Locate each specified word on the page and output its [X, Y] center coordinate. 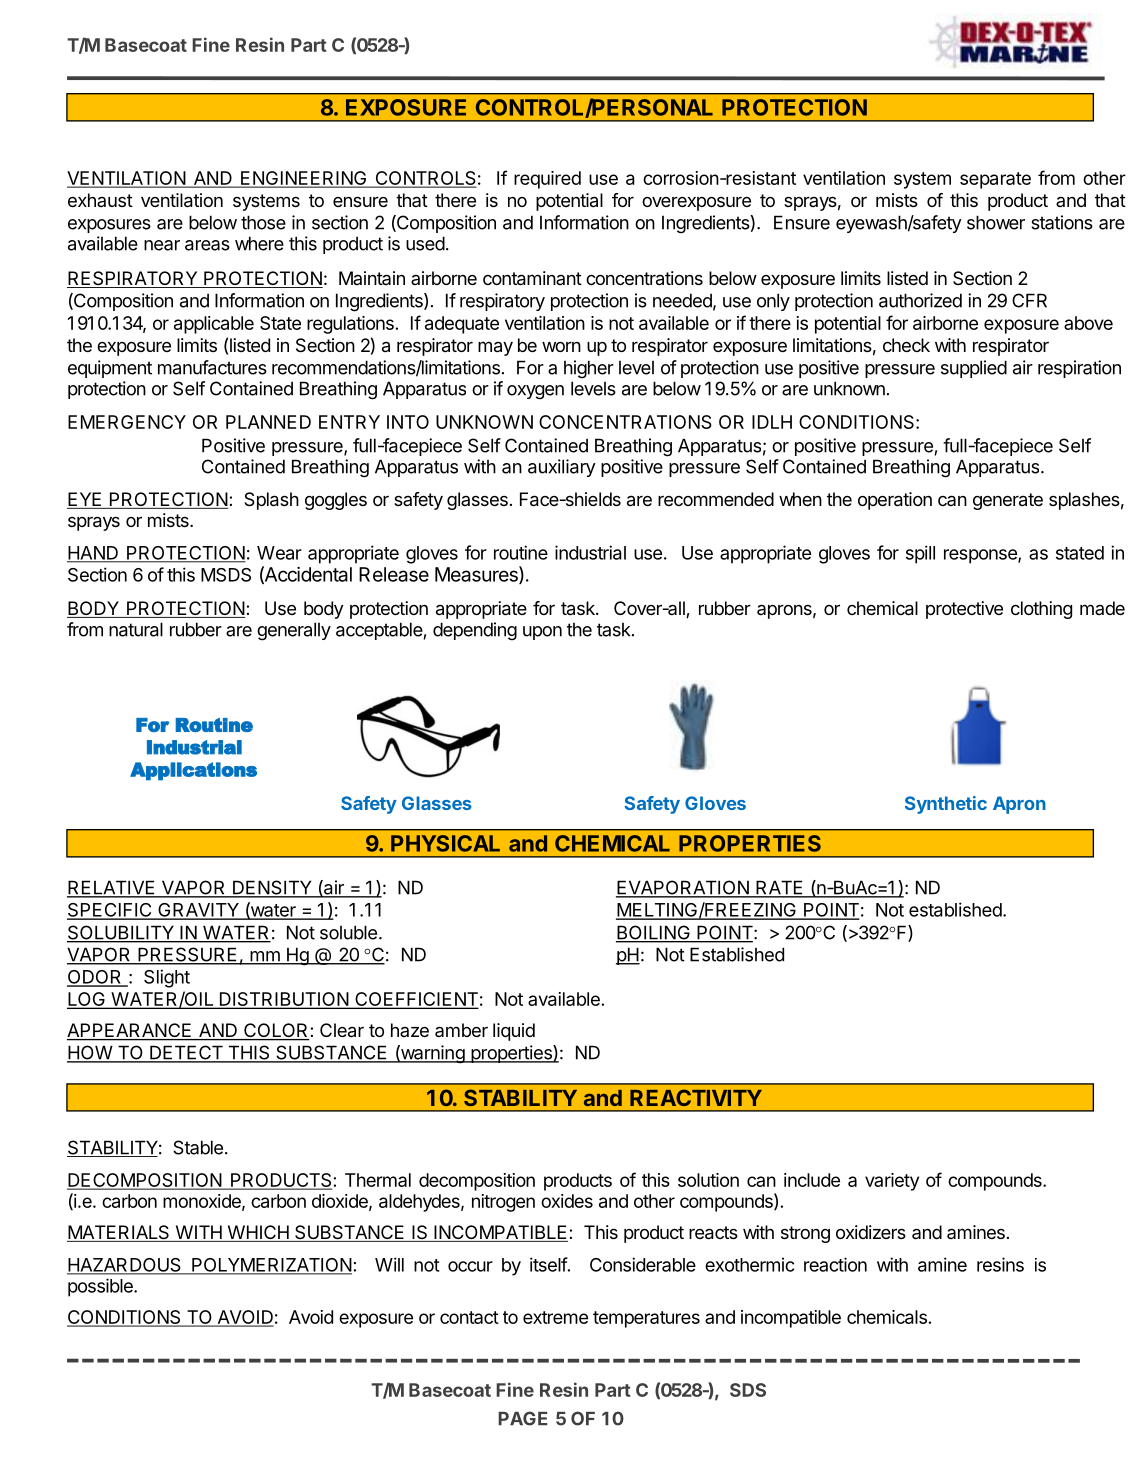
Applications [193, 771]
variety [892, 1182]
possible [101, 1287]
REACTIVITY [696, 1097]
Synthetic [946, 805]
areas [207, 245]
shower [996, 222]
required [547, 180]
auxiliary [562, 468]
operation [895, 501]
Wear [279, 553]
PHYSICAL [445, 843]
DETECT [186, 1053]
